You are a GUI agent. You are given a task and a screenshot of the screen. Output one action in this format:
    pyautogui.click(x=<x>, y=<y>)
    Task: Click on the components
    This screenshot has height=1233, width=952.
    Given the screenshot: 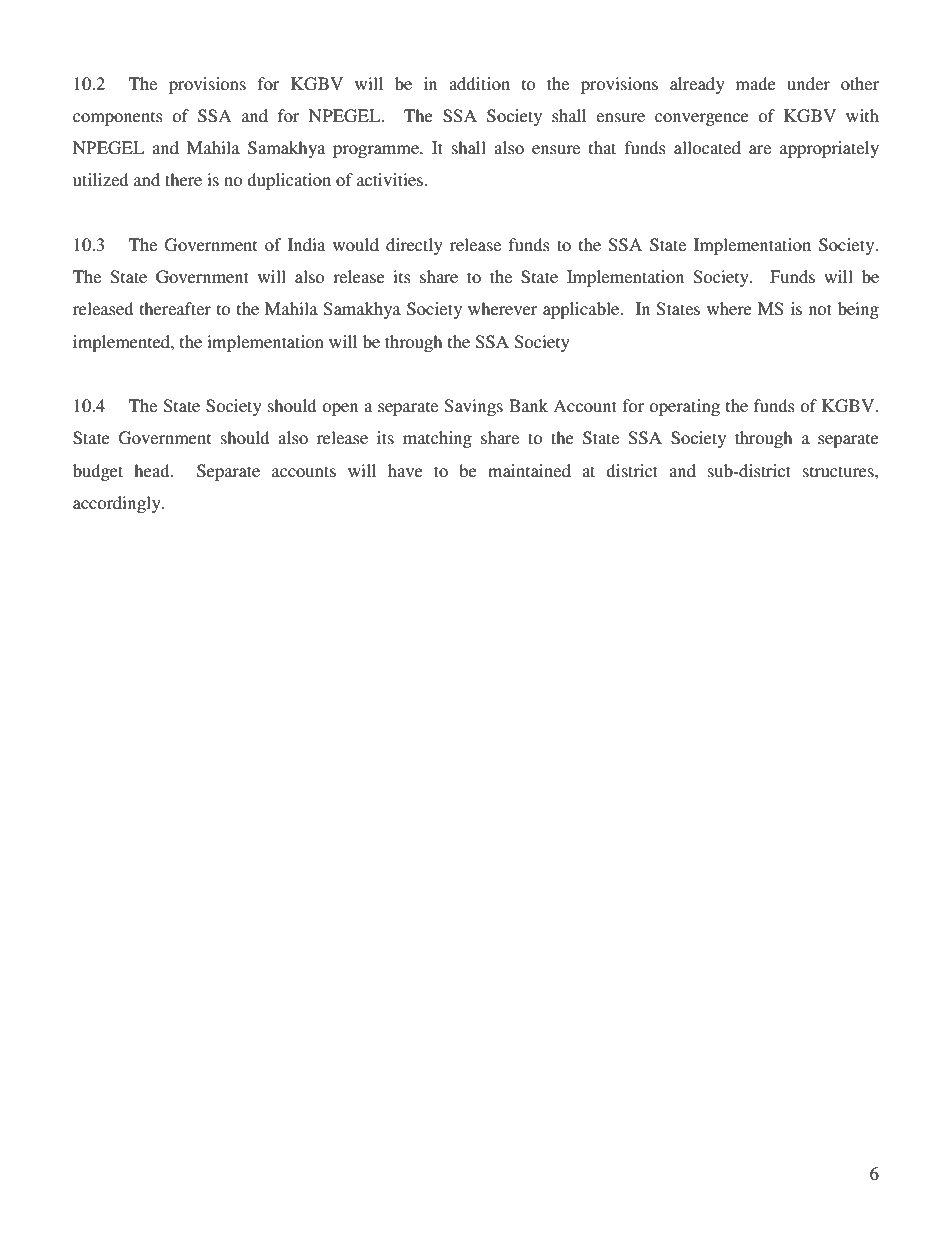 What is the action you would take?
    pyautogui.click(x=118, y=118)
